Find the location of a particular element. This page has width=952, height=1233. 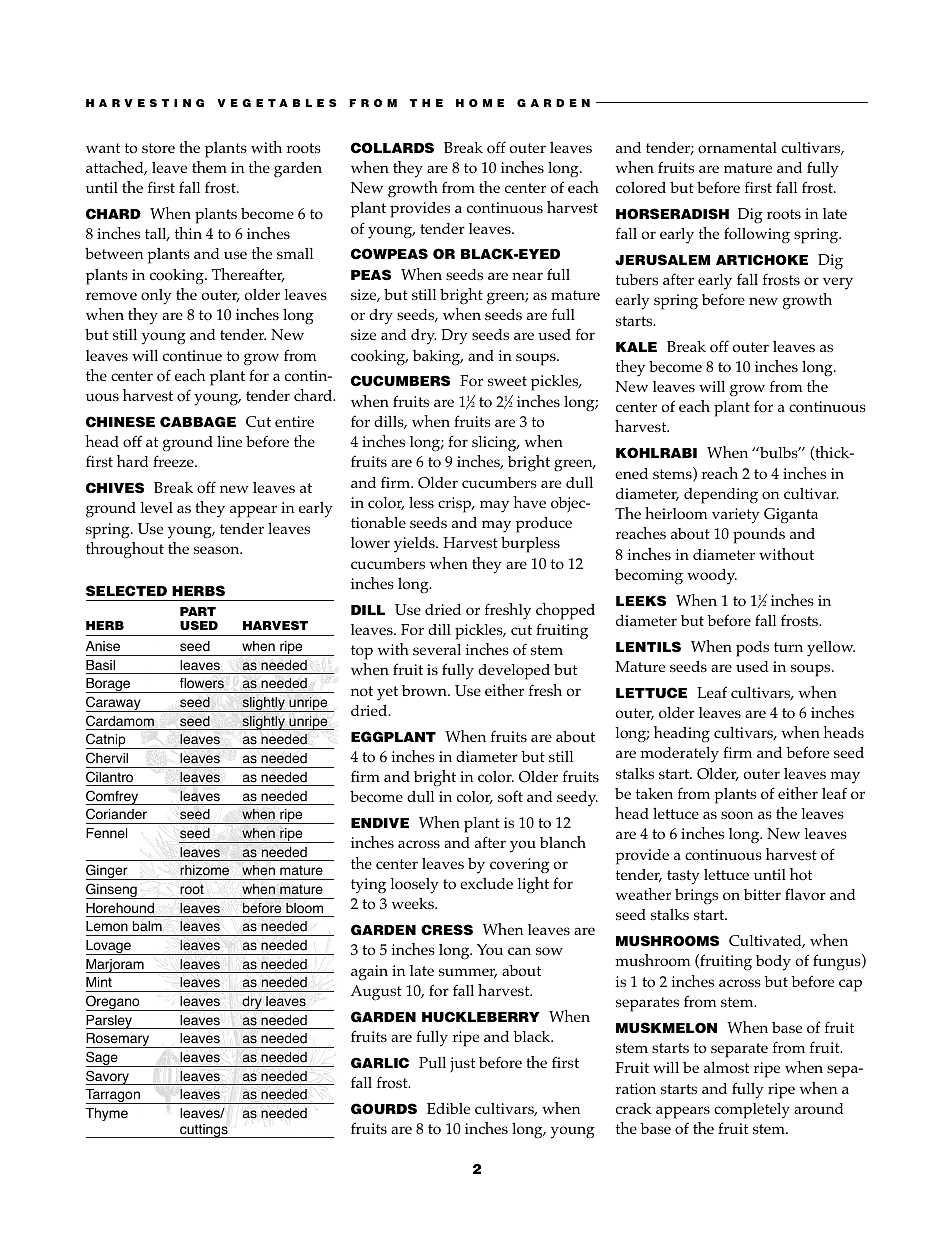

COLLARDS is located at coordinates (392, 148).
